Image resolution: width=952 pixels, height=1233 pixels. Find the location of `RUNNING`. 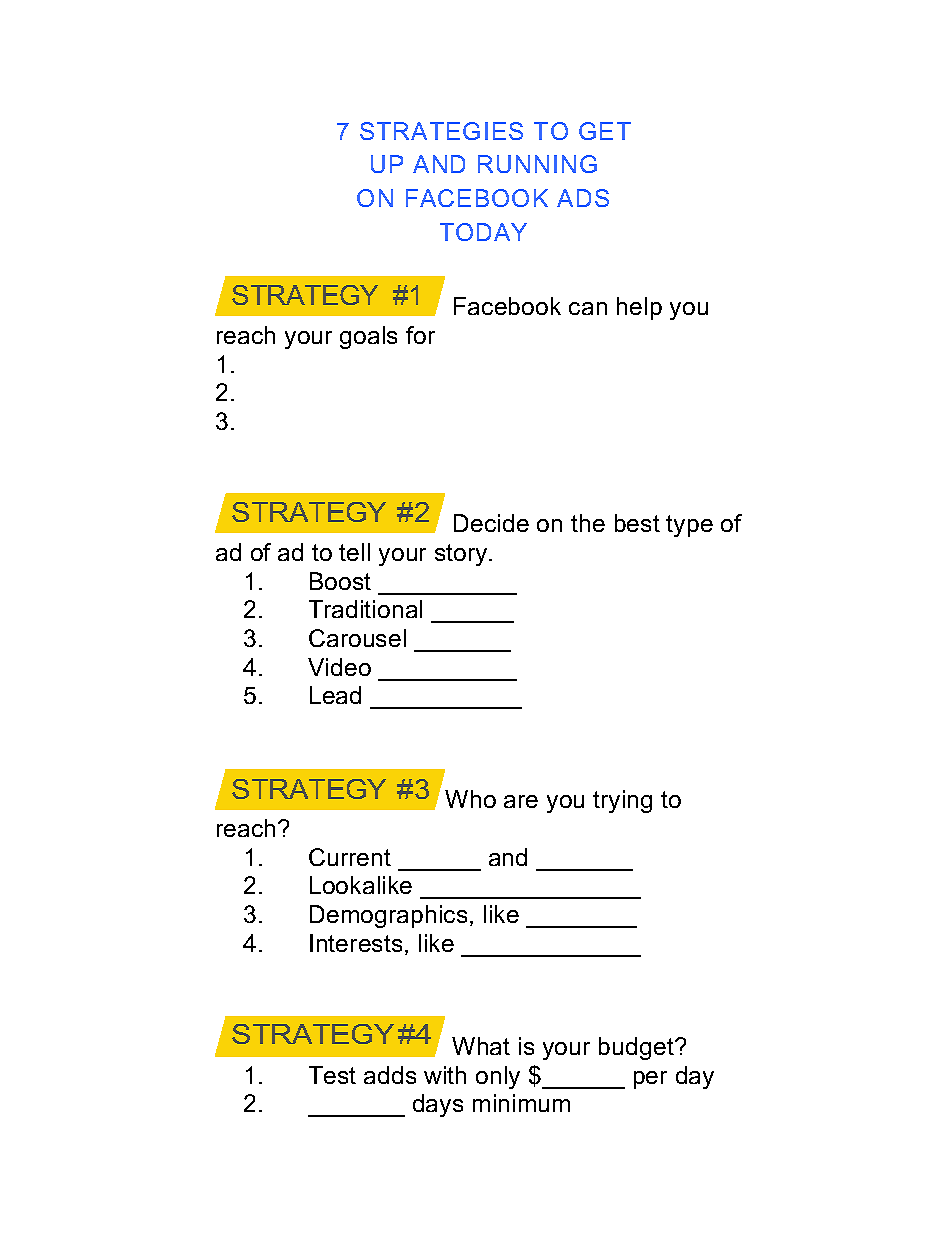

RUNNING is located at coordinates (537, 164).
